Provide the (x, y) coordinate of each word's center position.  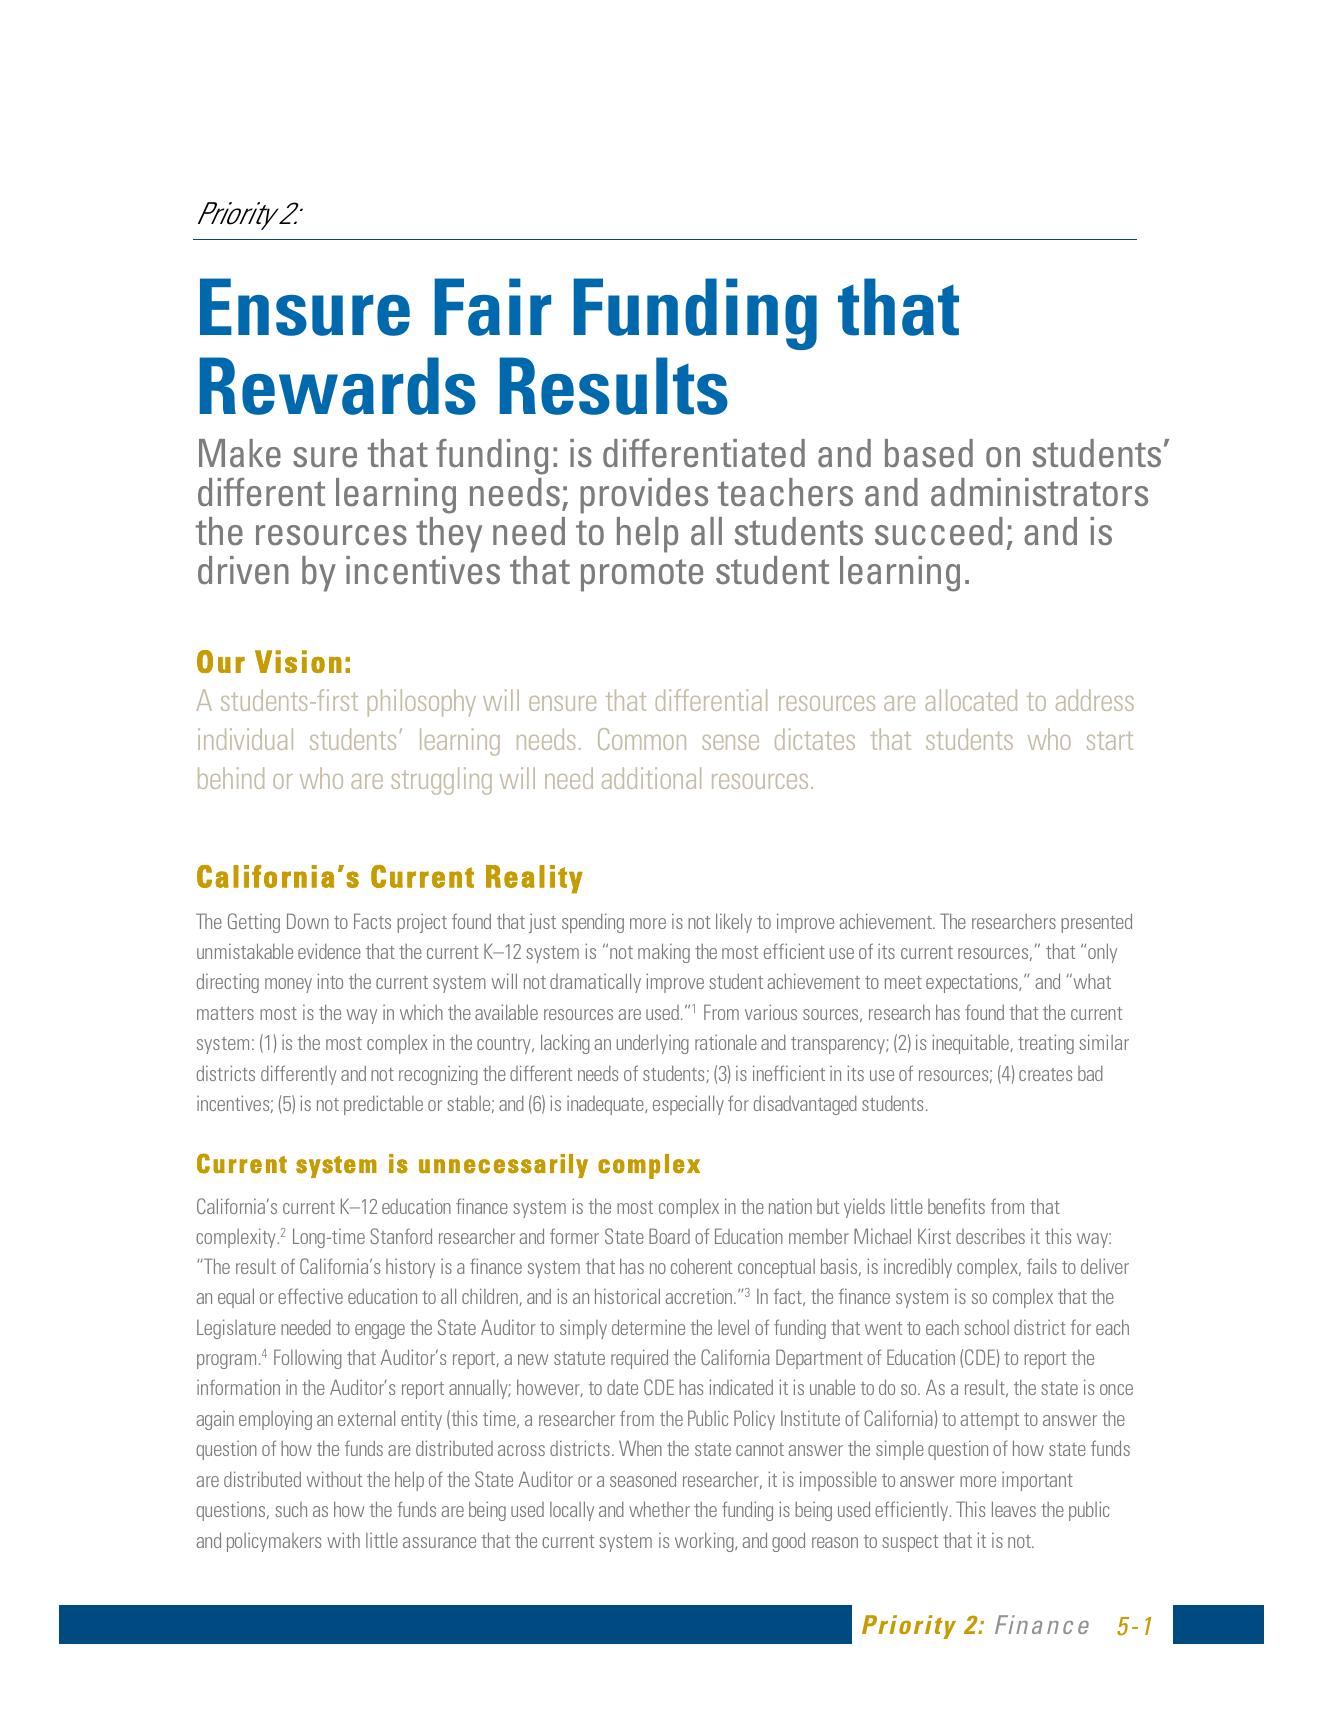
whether (659, 1509)
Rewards (338, 386)
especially (688, 1105)
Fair (493, 307)
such (291, 1509)
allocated (971, 700)
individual (245, 739)
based (929, 453)
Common (642, 739)
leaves (1014, 1509)
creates (1045, 1074)
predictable (383, 1105)
